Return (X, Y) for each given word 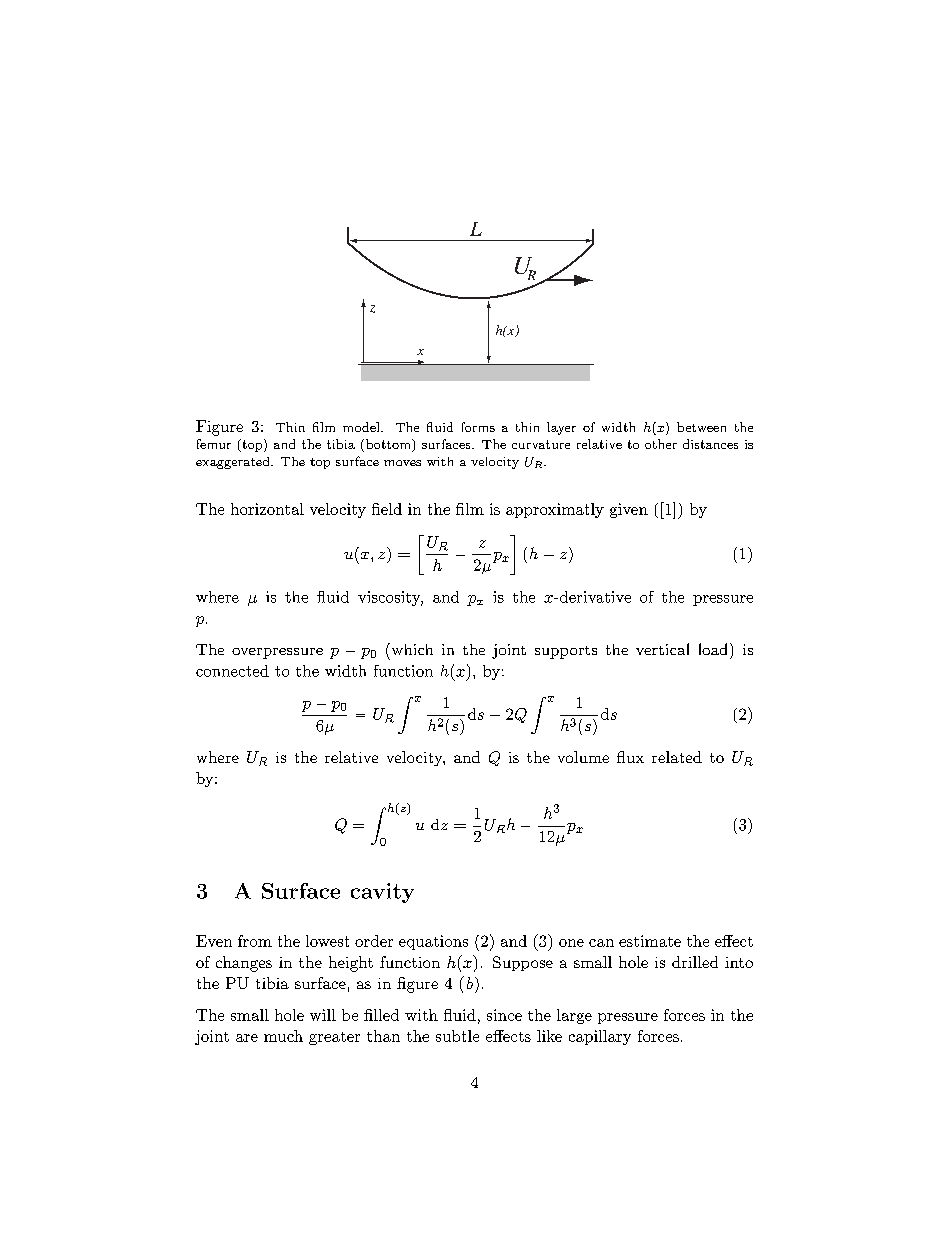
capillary (600, 1037)
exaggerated (234, 463)
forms (478, 427)
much (283, 1036)
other (661, 444)
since (504, 1015)
